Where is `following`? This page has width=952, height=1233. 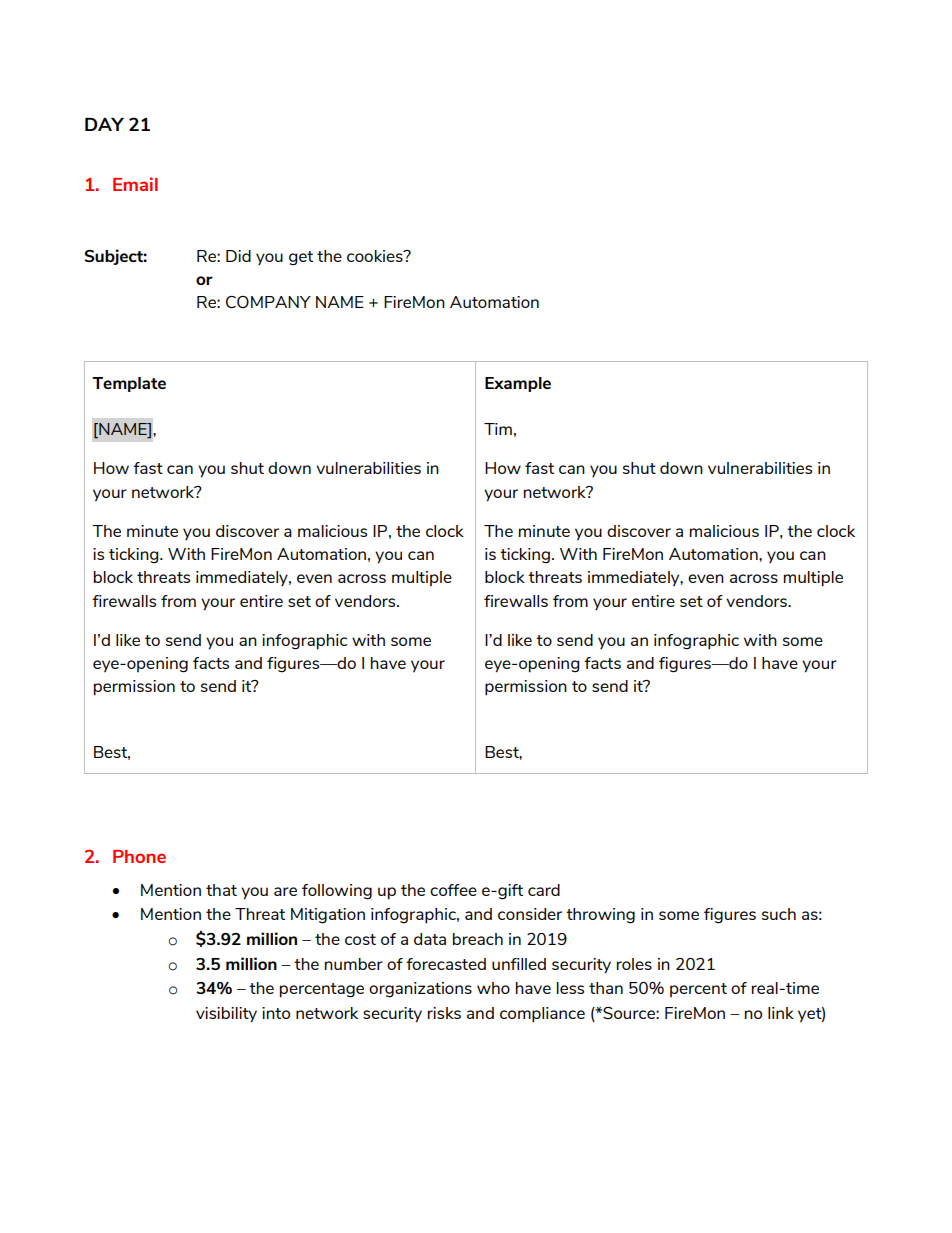 following is located at coordinates (337, 892).
